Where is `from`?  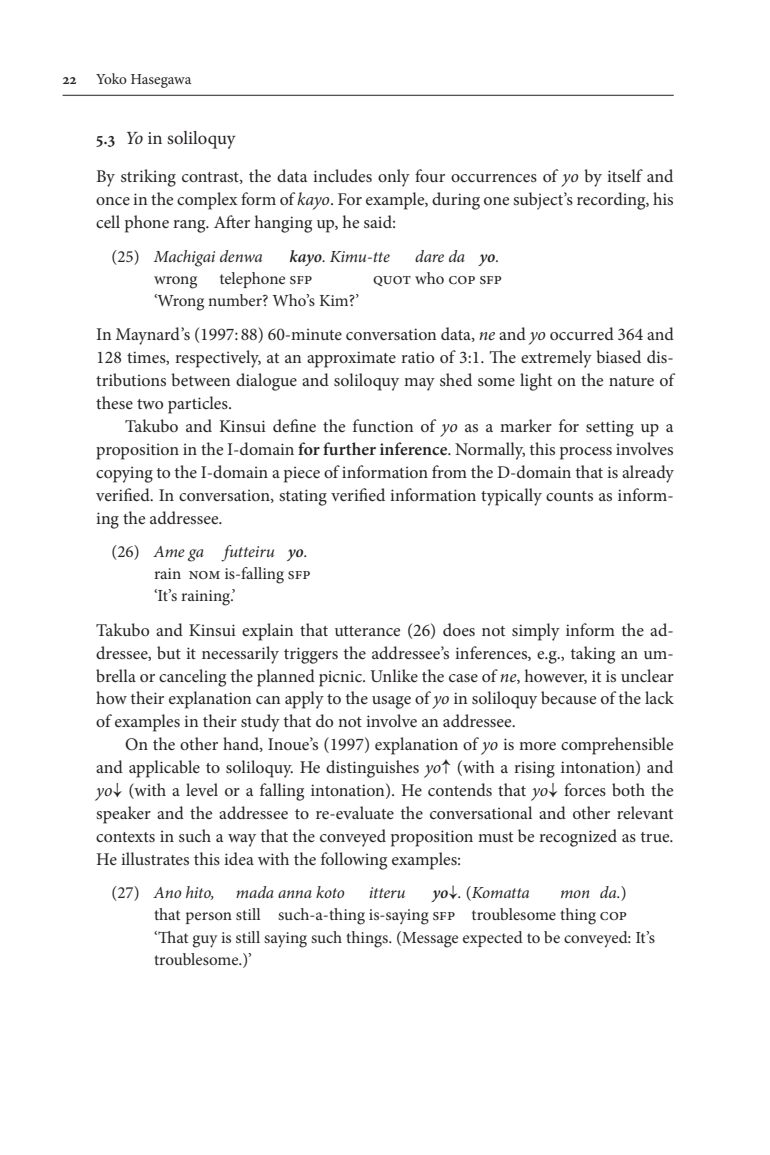 from is located at coordinates (449, 471).
